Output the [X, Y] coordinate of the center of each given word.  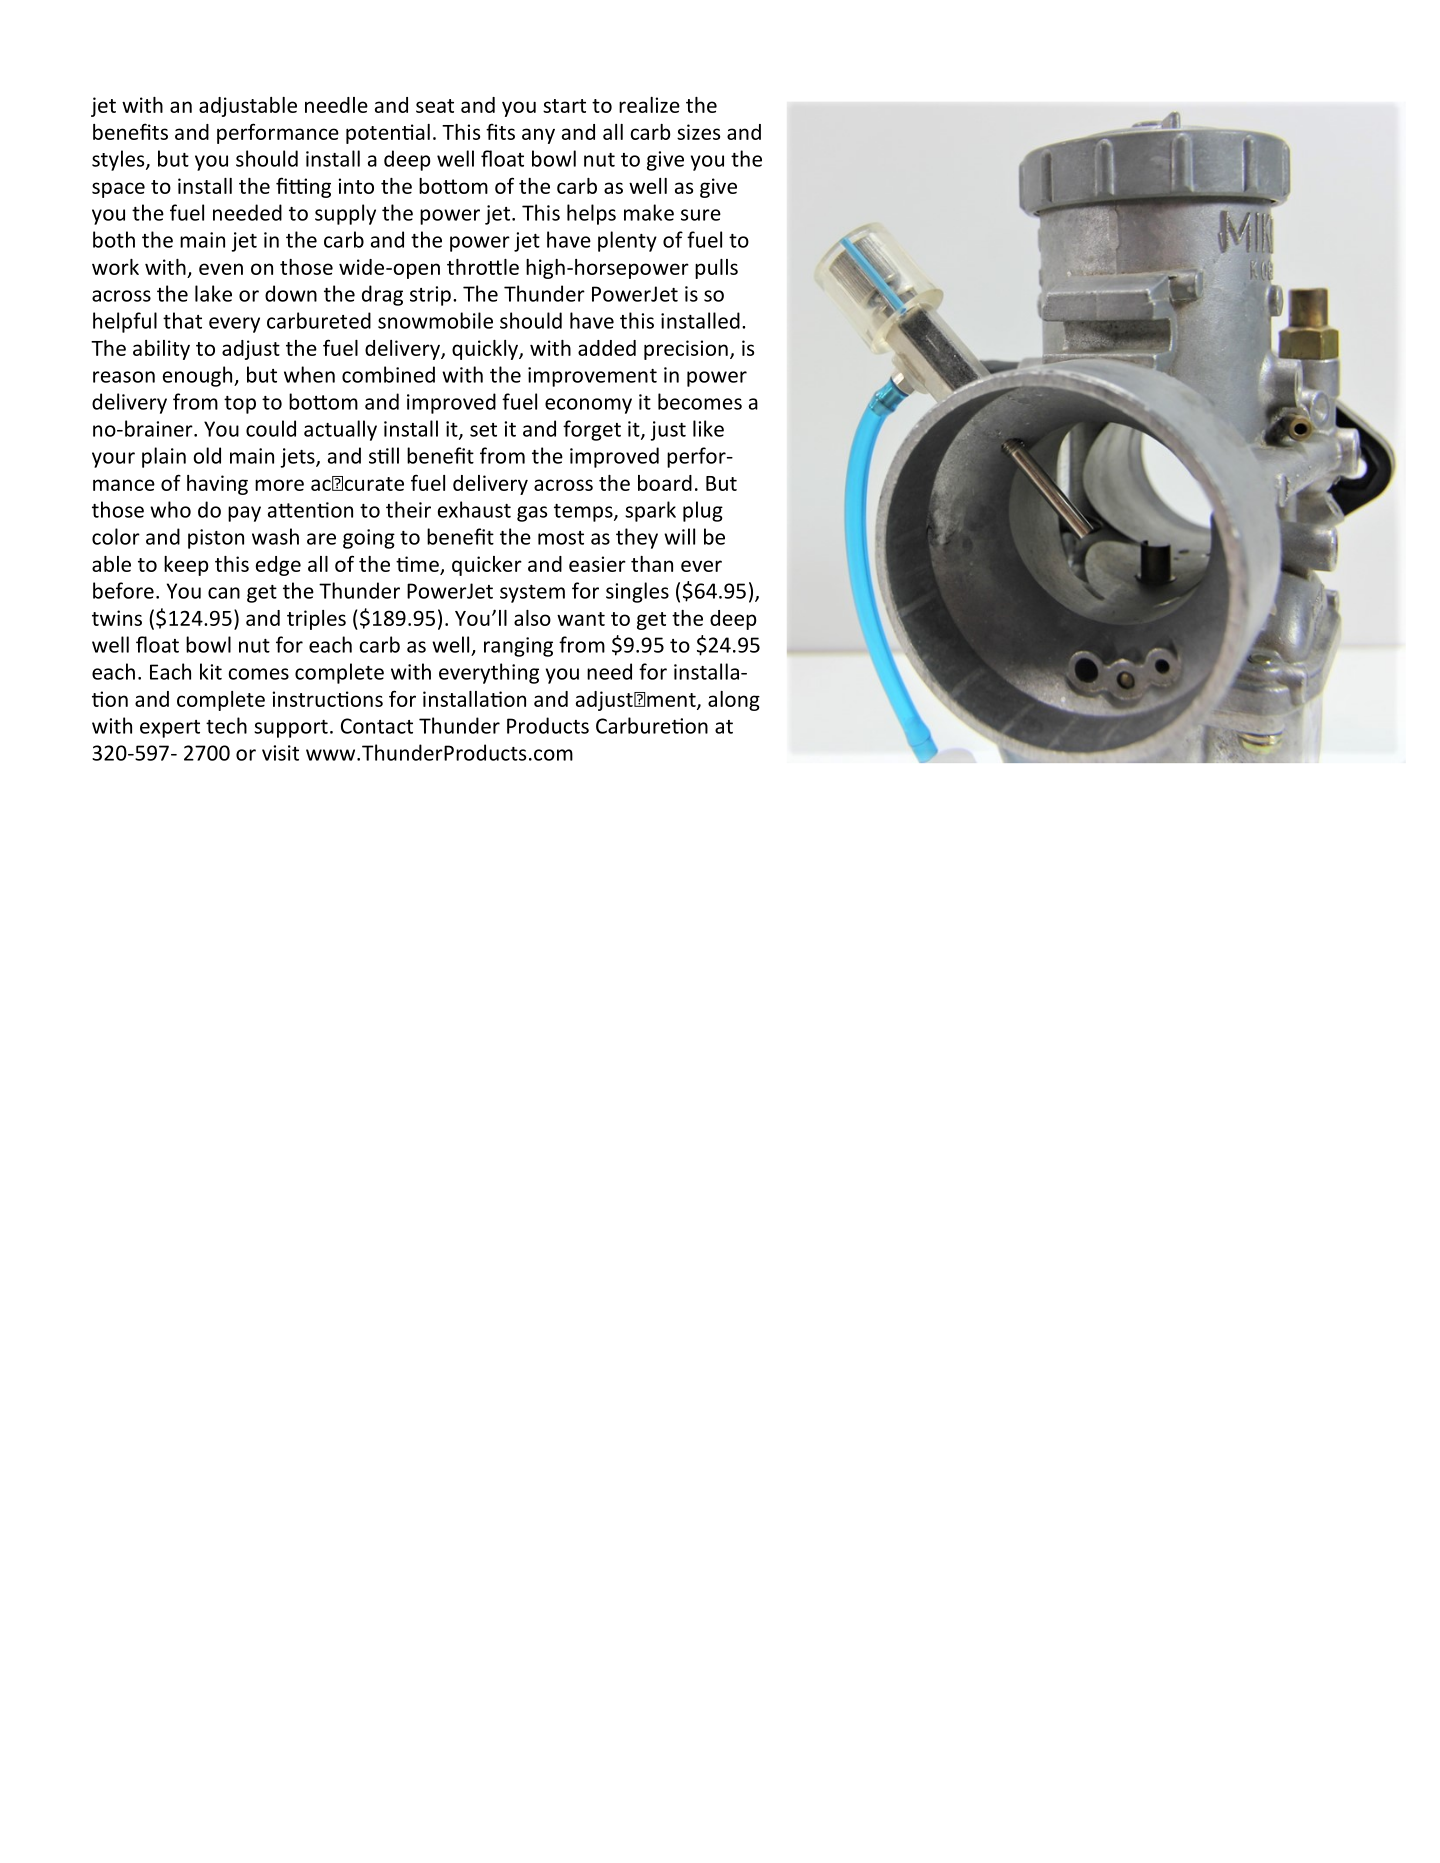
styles [119, 160]
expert [170, 729]
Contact [377, 726]
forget [592, 430]
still [384, 455]
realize [649, 105]
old [207, 455]
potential [388, 134]
